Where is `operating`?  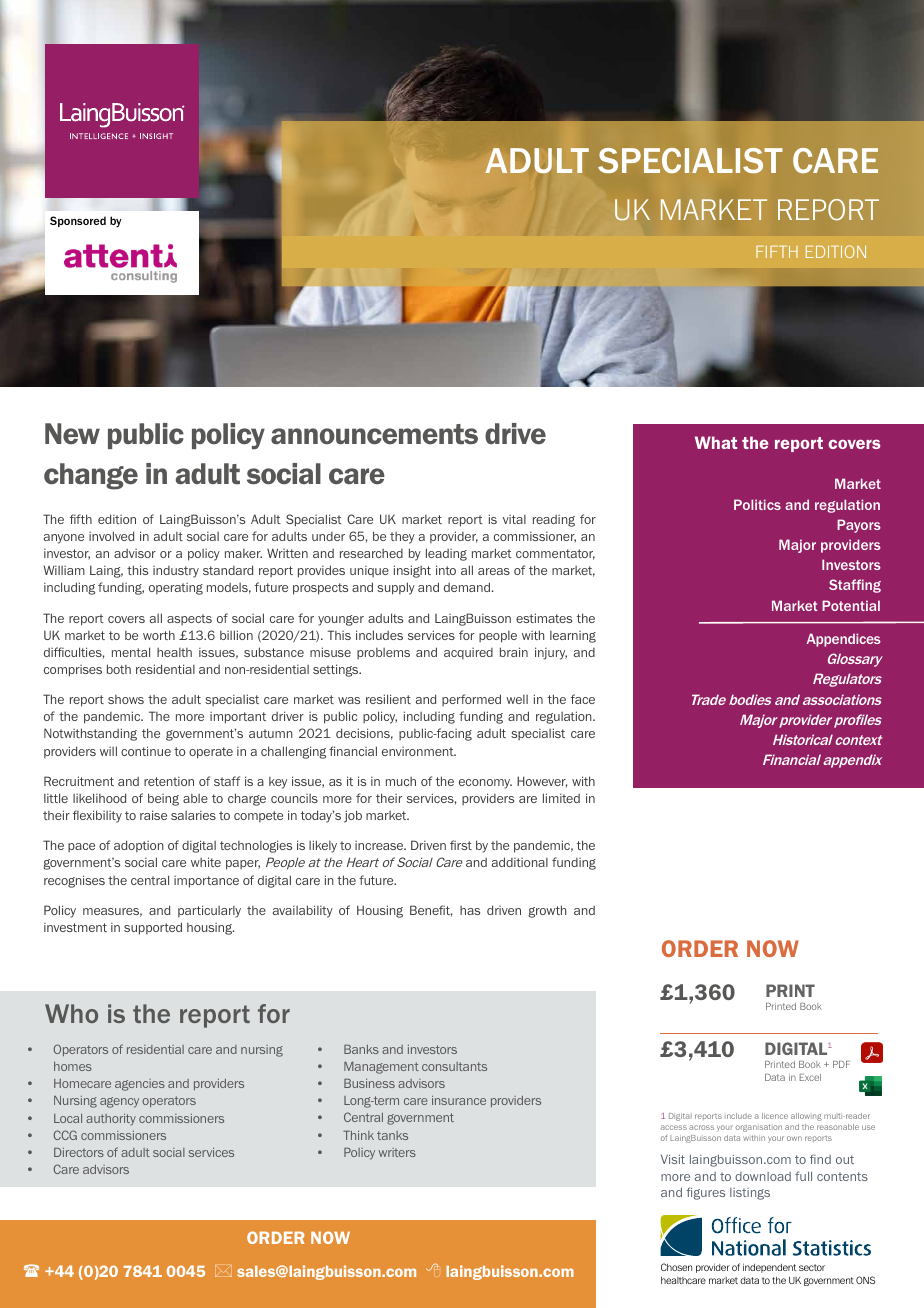
operating is located at coordinates (176, 589).
